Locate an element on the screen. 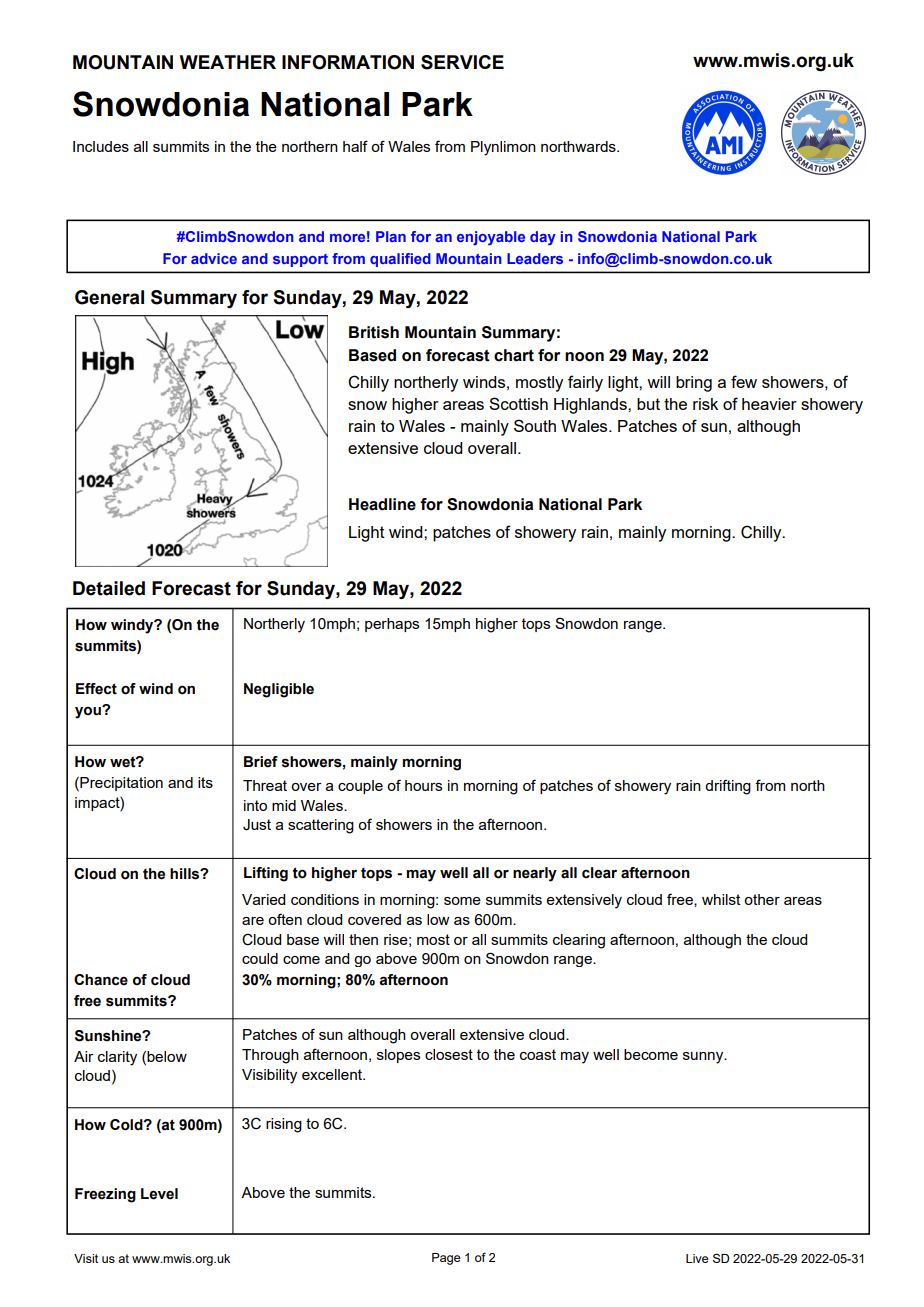  whilst is located at coordinates (721, 899).
